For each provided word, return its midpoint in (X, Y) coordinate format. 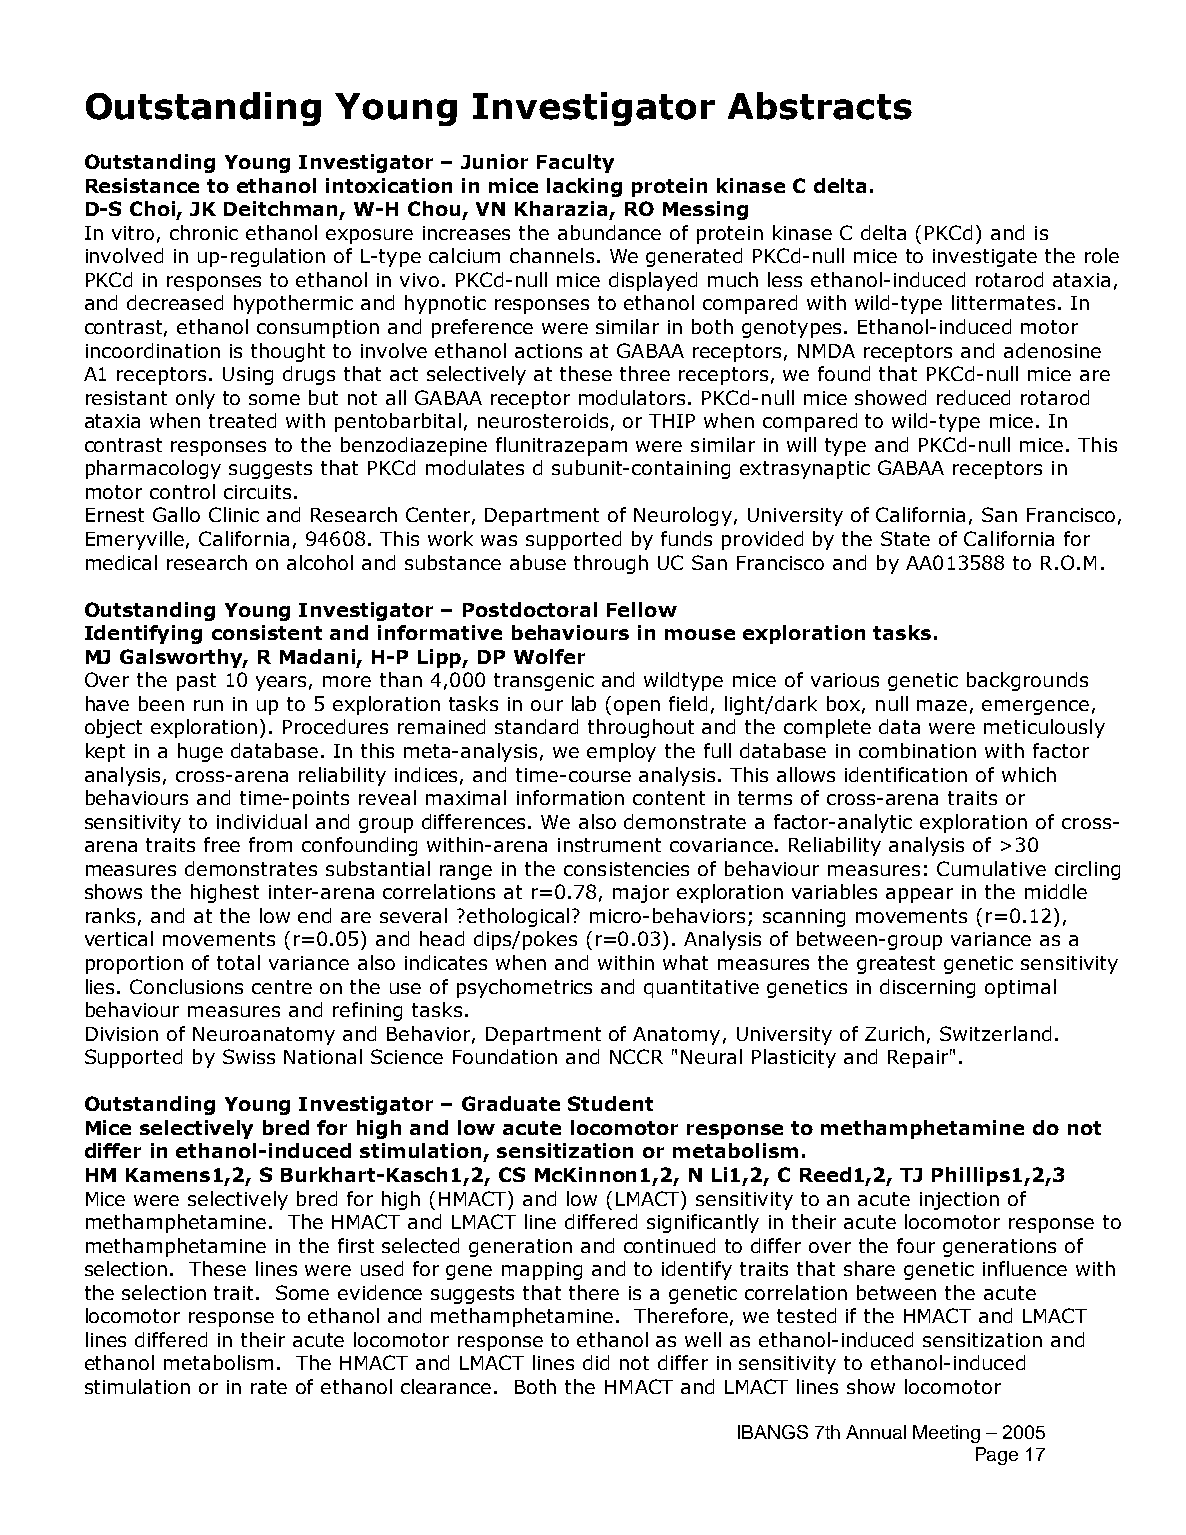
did (596, 1362)
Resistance (142, 185)
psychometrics (524, 988)
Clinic (234, 514)
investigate (985, 258)
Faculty (575, 163)
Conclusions (186, 986)
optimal (1020, 988)
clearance (446, 1386)
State (905, 538)
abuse (538, 562)
